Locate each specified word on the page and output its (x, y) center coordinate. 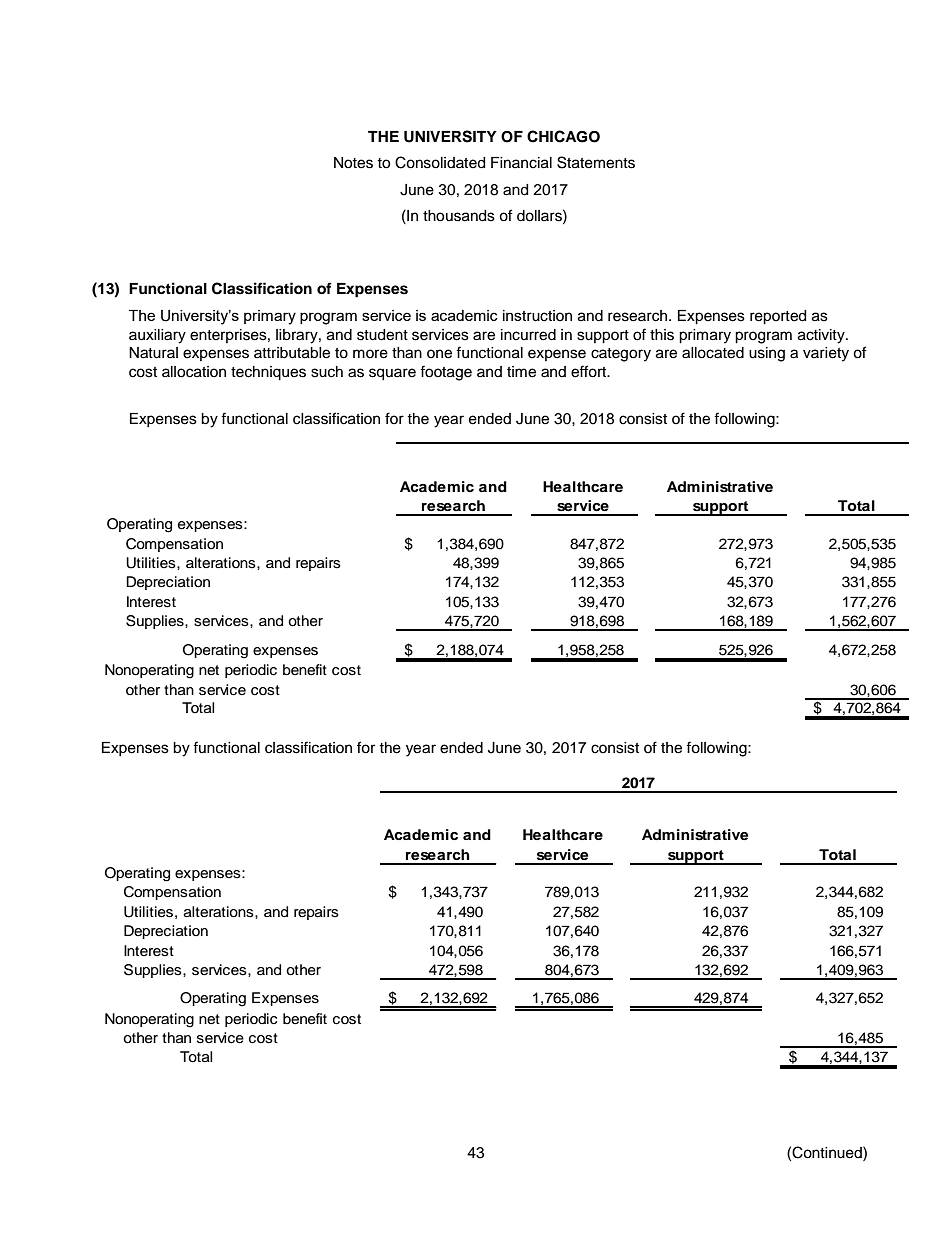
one (439, 354)
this (662, 335)
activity (822, 336)
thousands (459, 216)
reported (778, 317)
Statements (596, 162)
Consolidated (440, 162)
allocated (713, 353)
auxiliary (157, 336)
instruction (537, 316)
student (382, 335)
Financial (521, 163)
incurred (528, 335)
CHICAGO (563, 136)
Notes (353, 163)
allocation (194, 372)
